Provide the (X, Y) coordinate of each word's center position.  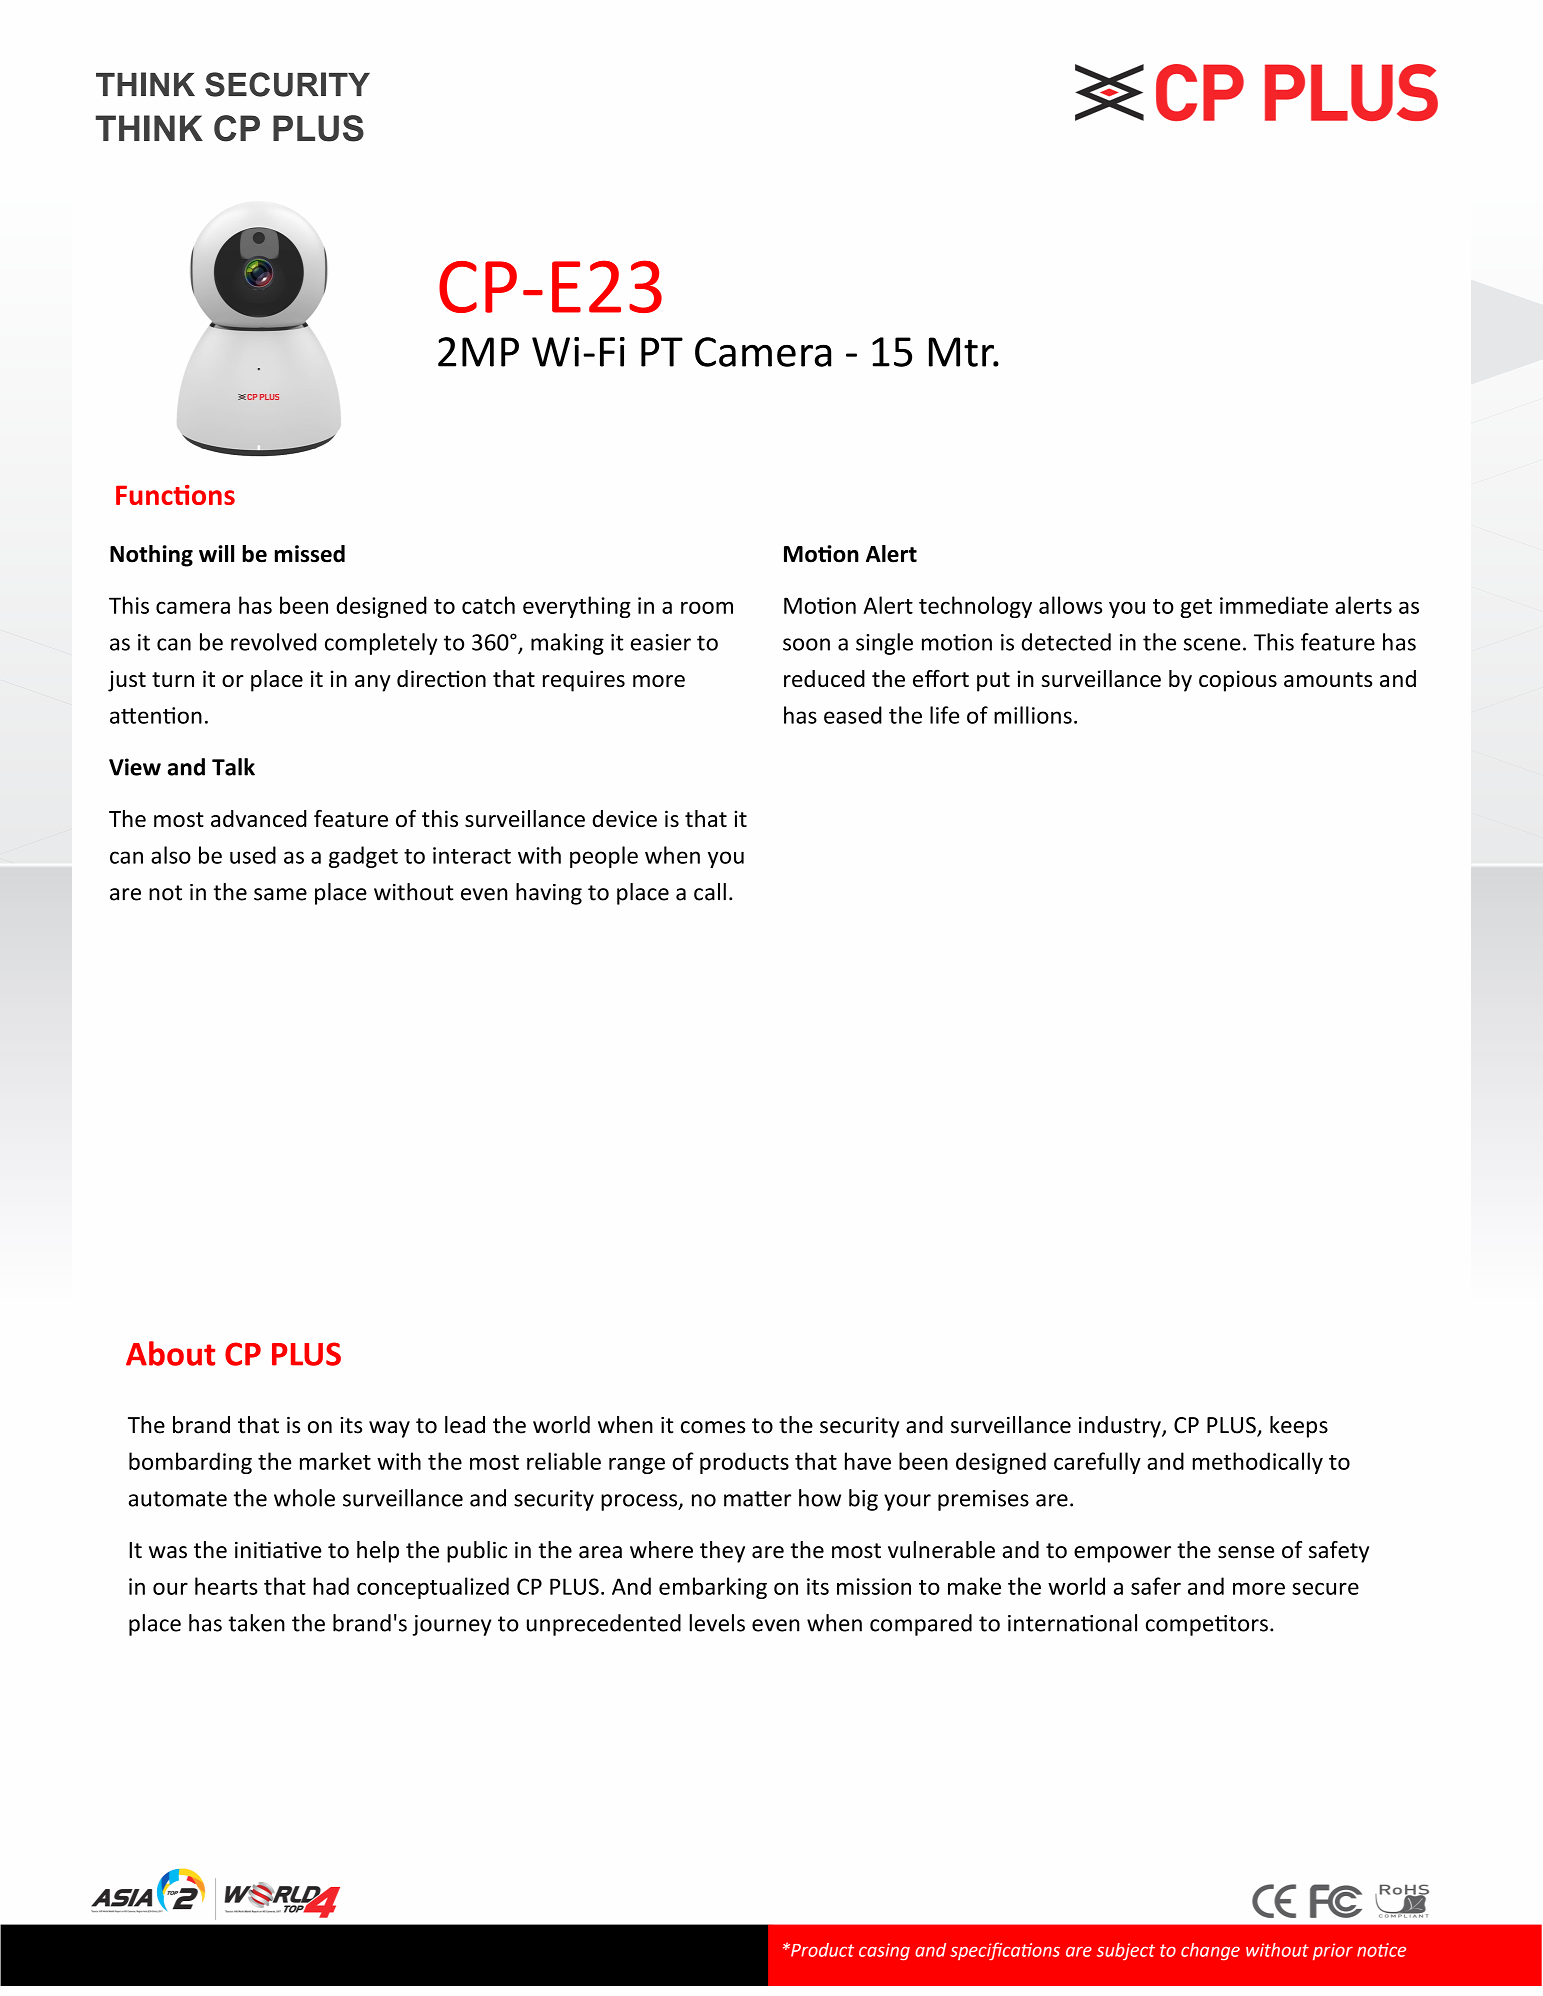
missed (310, 554)
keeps (1299, 1427)
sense (1246, 1552)
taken (256, 1623)
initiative (278, 1550)
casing (884, 1952)
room (707, 607)
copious (1238, 681)
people (604, 857)
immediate (1274, 605)
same (280, 894)
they (722, 1552)
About (170, 1353)
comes (713, 1427)
